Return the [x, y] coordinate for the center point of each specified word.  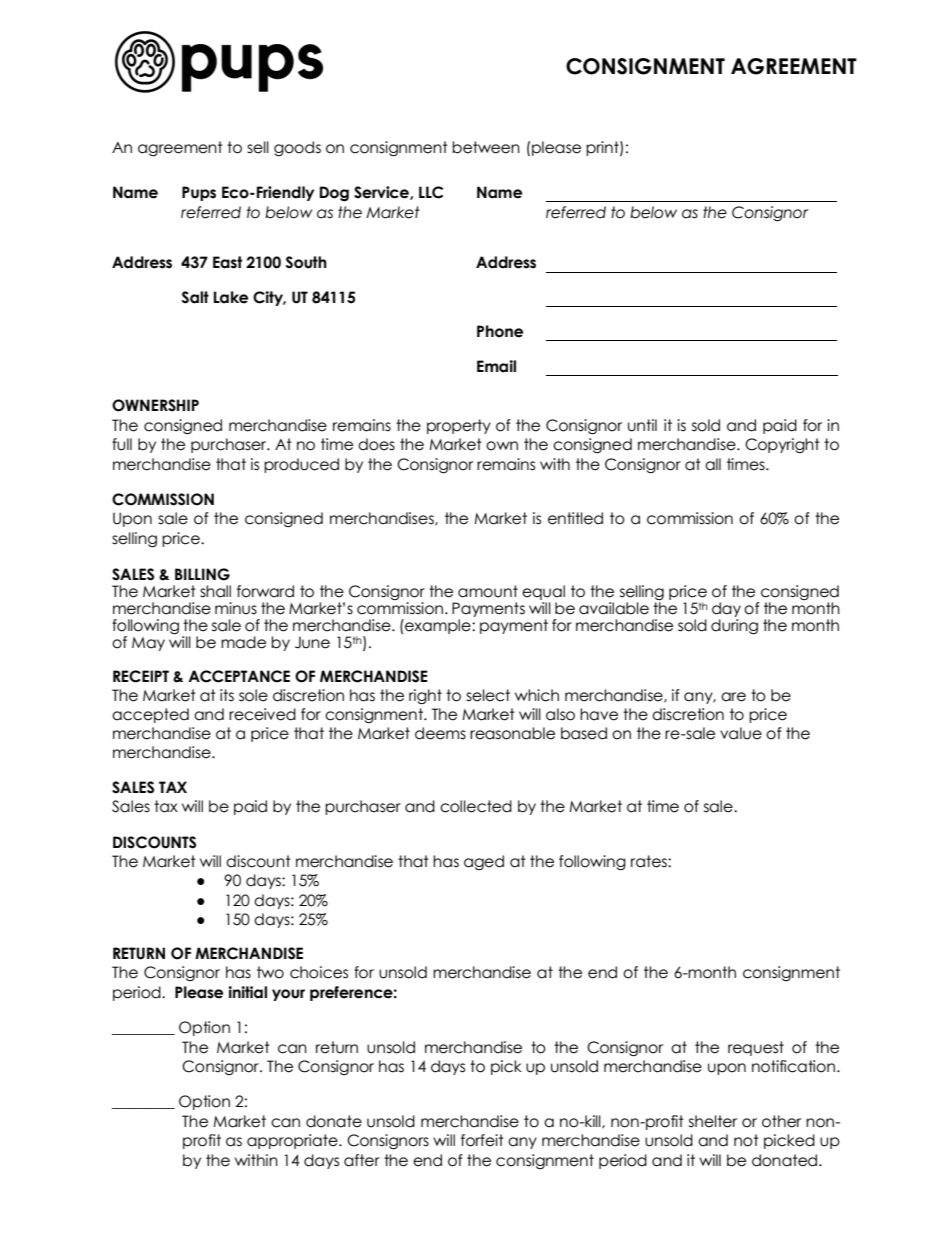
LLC [431, 192]
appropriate [293, 1141]
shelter [713, 1121]
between [486, 147]
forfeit [482, 1140]
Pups [199, 193]
